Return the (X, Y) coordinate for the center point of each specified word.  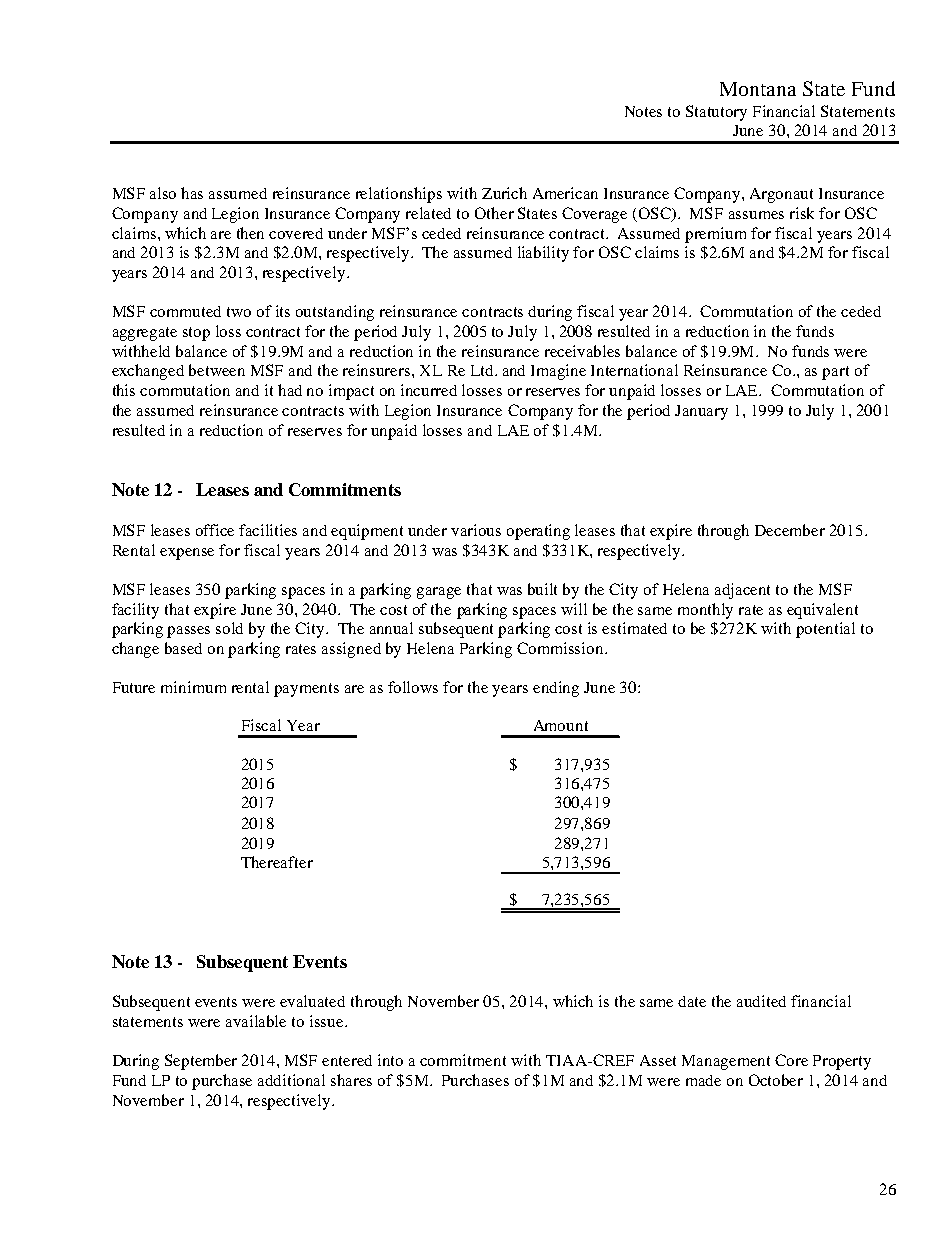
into (390, 1060)
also (163, 193)
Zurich (504, 193)
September (201, 1062)
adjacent (742, 591)
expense (187, 554)
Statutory (716, 113)
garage (439, 593)
